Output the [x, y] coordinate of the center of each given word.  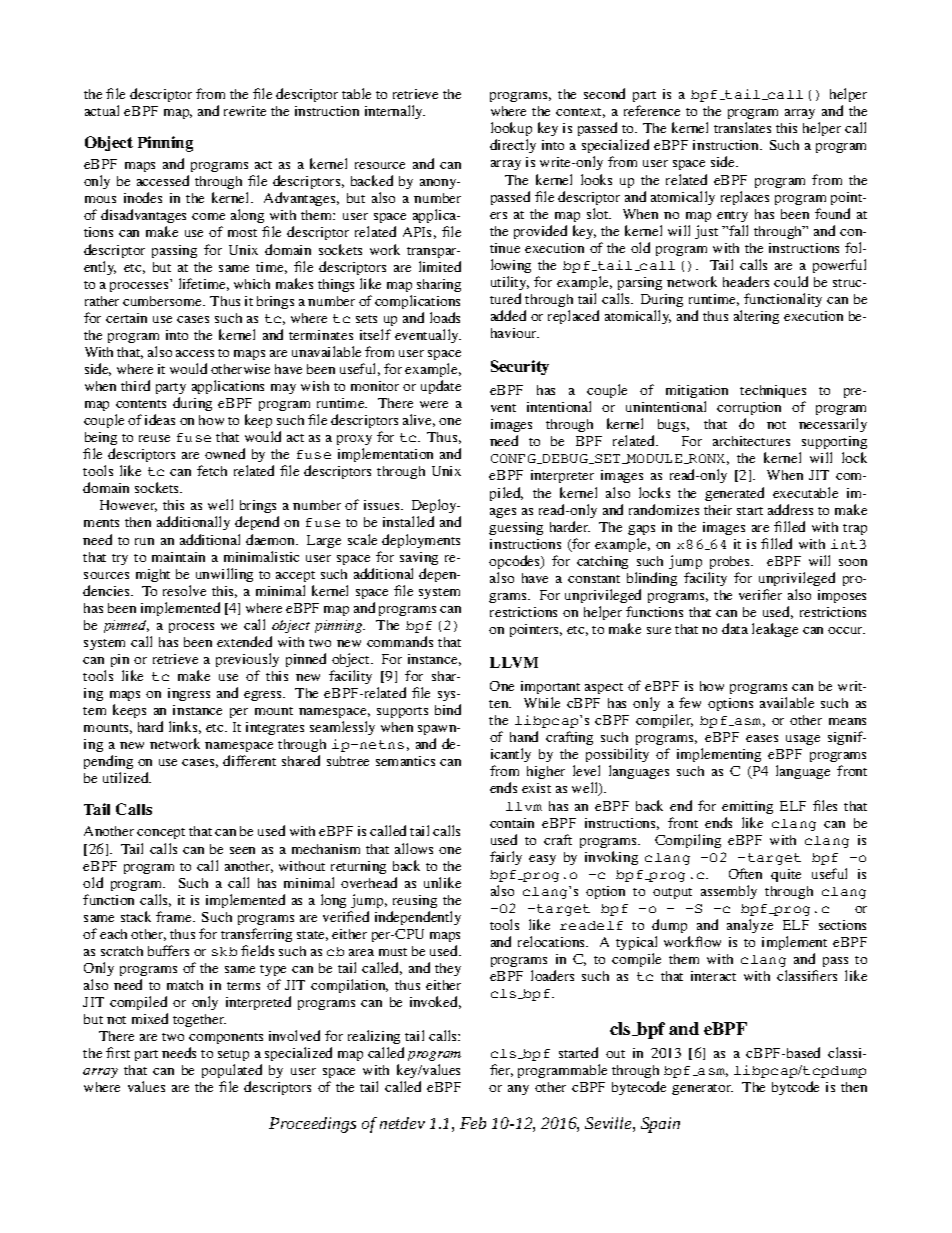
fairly [506, 858]
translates [742, 127]
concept [161, 833]
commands [400, 641]
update [441, 387]
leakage [775, 630]
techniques [773, 391]
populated [232, 1073]
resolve [184, 590]
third [135, 385]
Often [745, 873]
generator [702, 1089]
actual [102, 110]
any [518, 1090]
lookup [511, 131]
